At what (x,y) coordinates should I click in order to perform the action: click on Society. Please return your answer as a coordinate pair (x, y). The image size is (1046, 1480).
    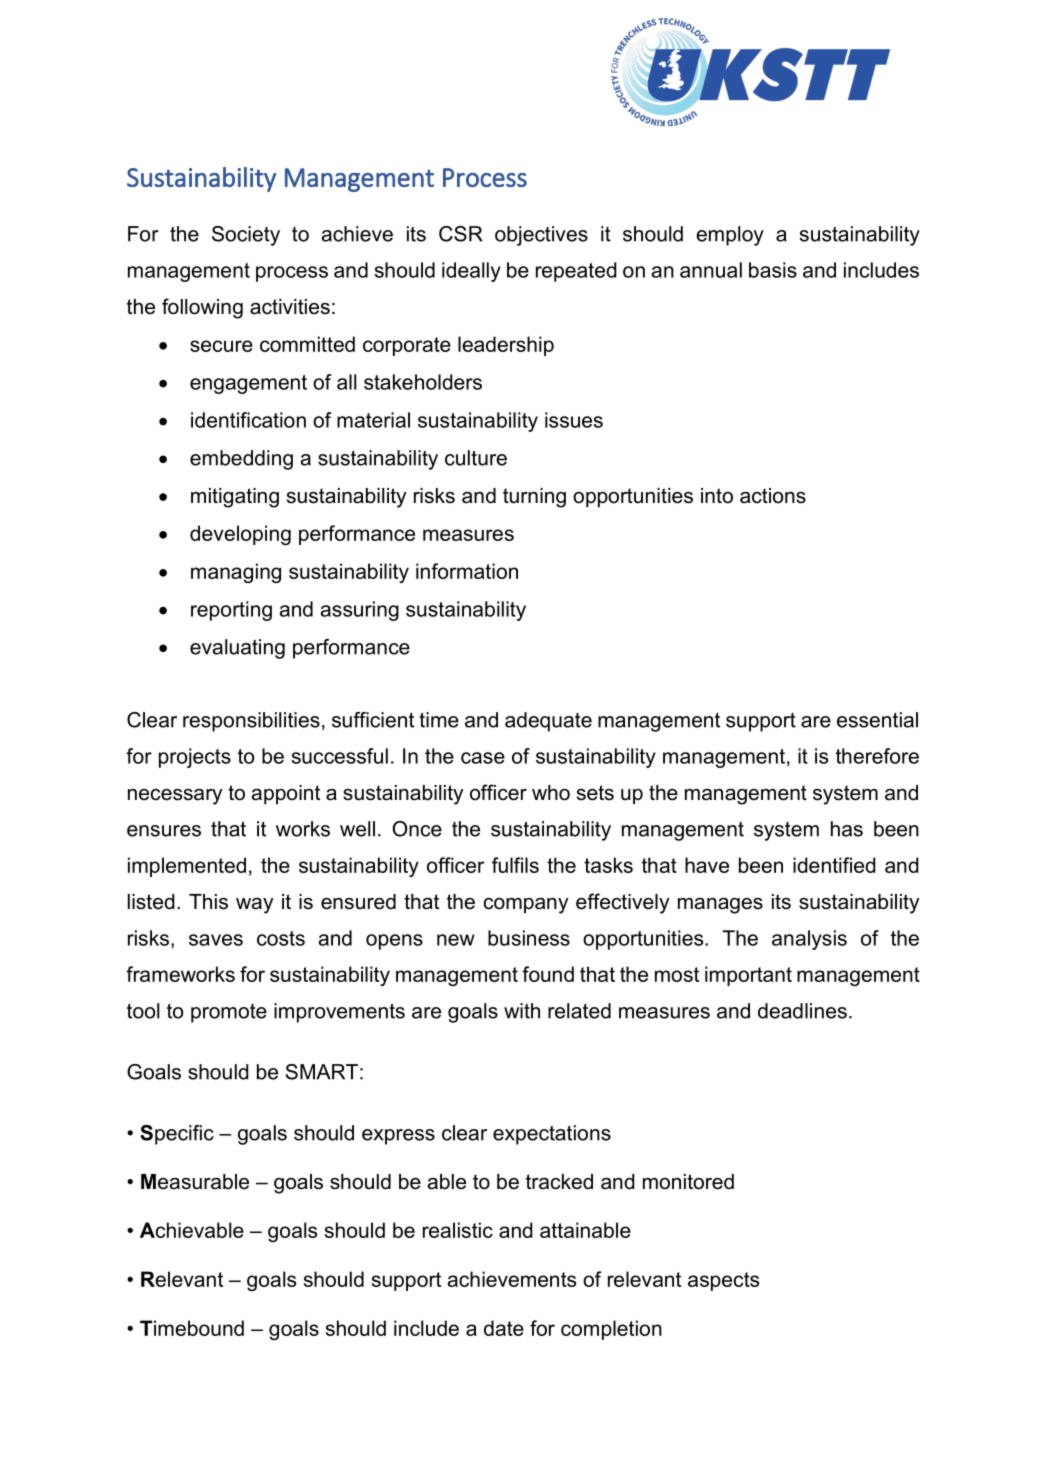
    Looking at the image, I should click on (246, 236).
